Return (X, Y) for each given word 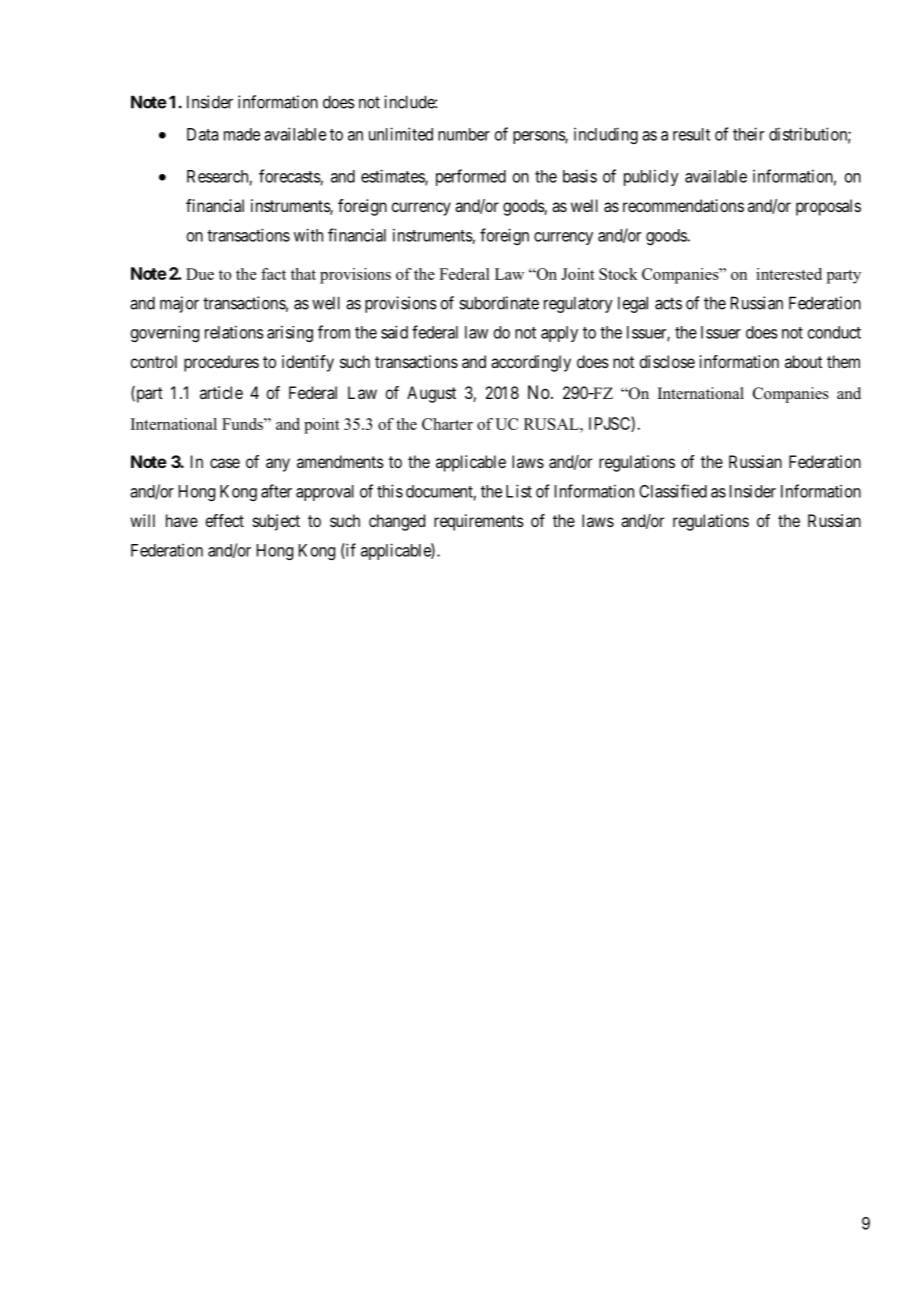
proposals (828, 207)
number (464, 134)
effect (225, 520)
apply (559, 334)
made (242, 134)
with (308, 235)
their (748, 134)
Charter (447, 424)
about (803, 361)
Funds (243, 424)
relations (234, 332)
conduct (834, 332)
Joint (578, 274)
